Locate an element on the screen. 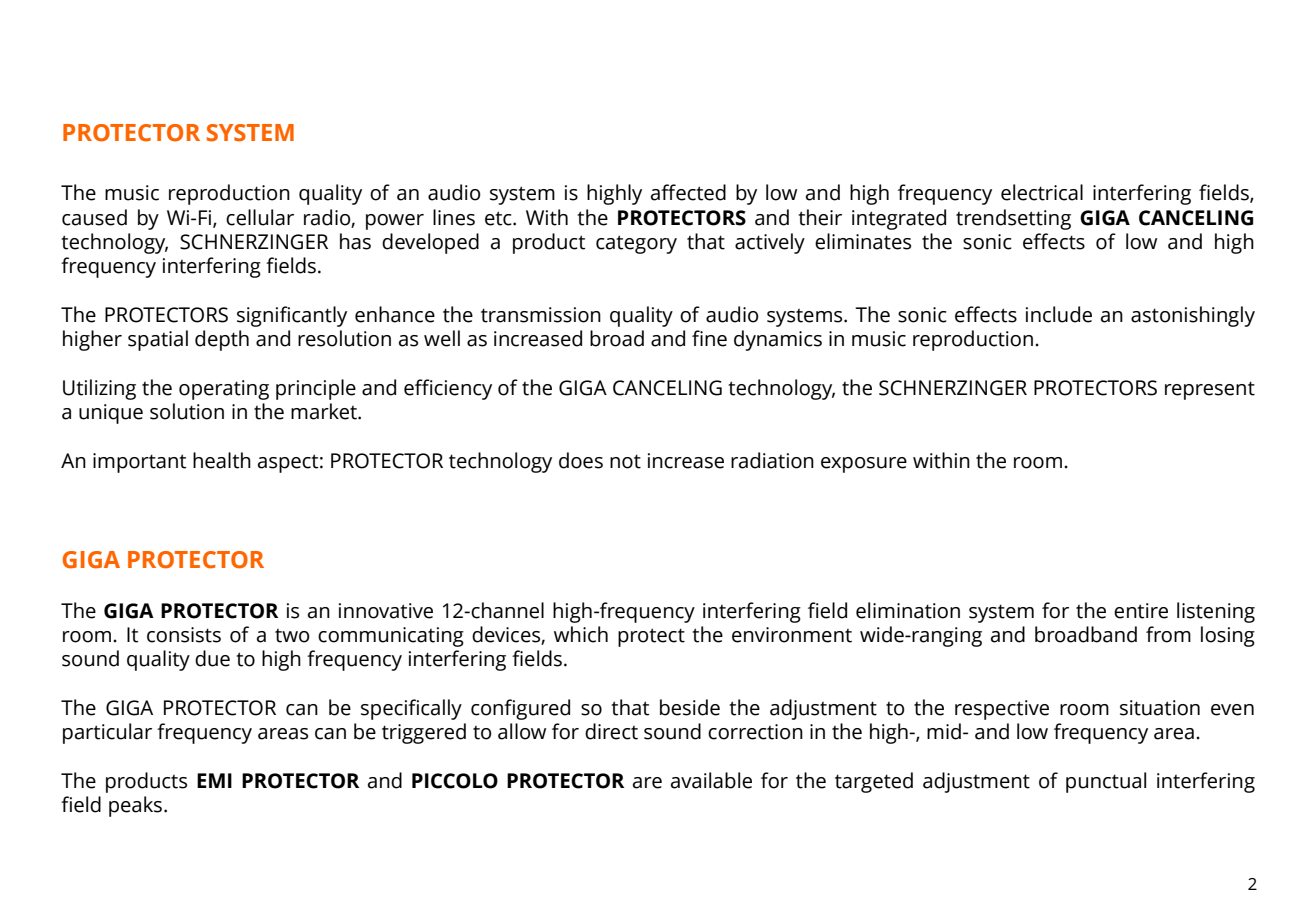  EMI is located at coordinates (214, 780).
